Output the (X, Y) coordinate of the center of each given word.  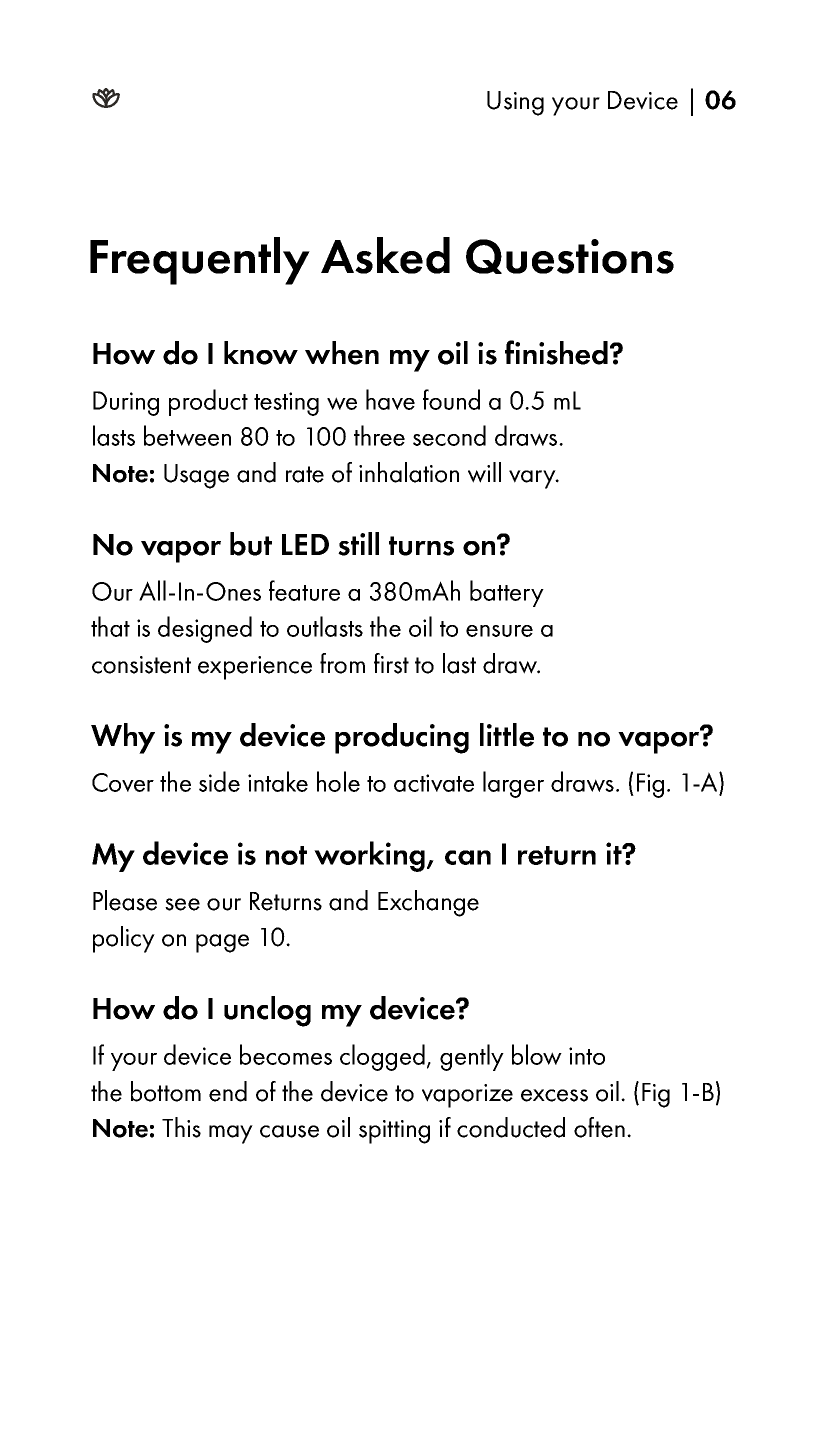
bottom (166, 1091)
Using (515, 103)
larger (513, 784)
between (187, 435)
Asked (385, 255)
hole (338, 781)
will (484, 472)
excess (554, 1095)
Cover (123, 782)
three (379, 435)
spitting (394, 1132)
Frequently (200, 261)
